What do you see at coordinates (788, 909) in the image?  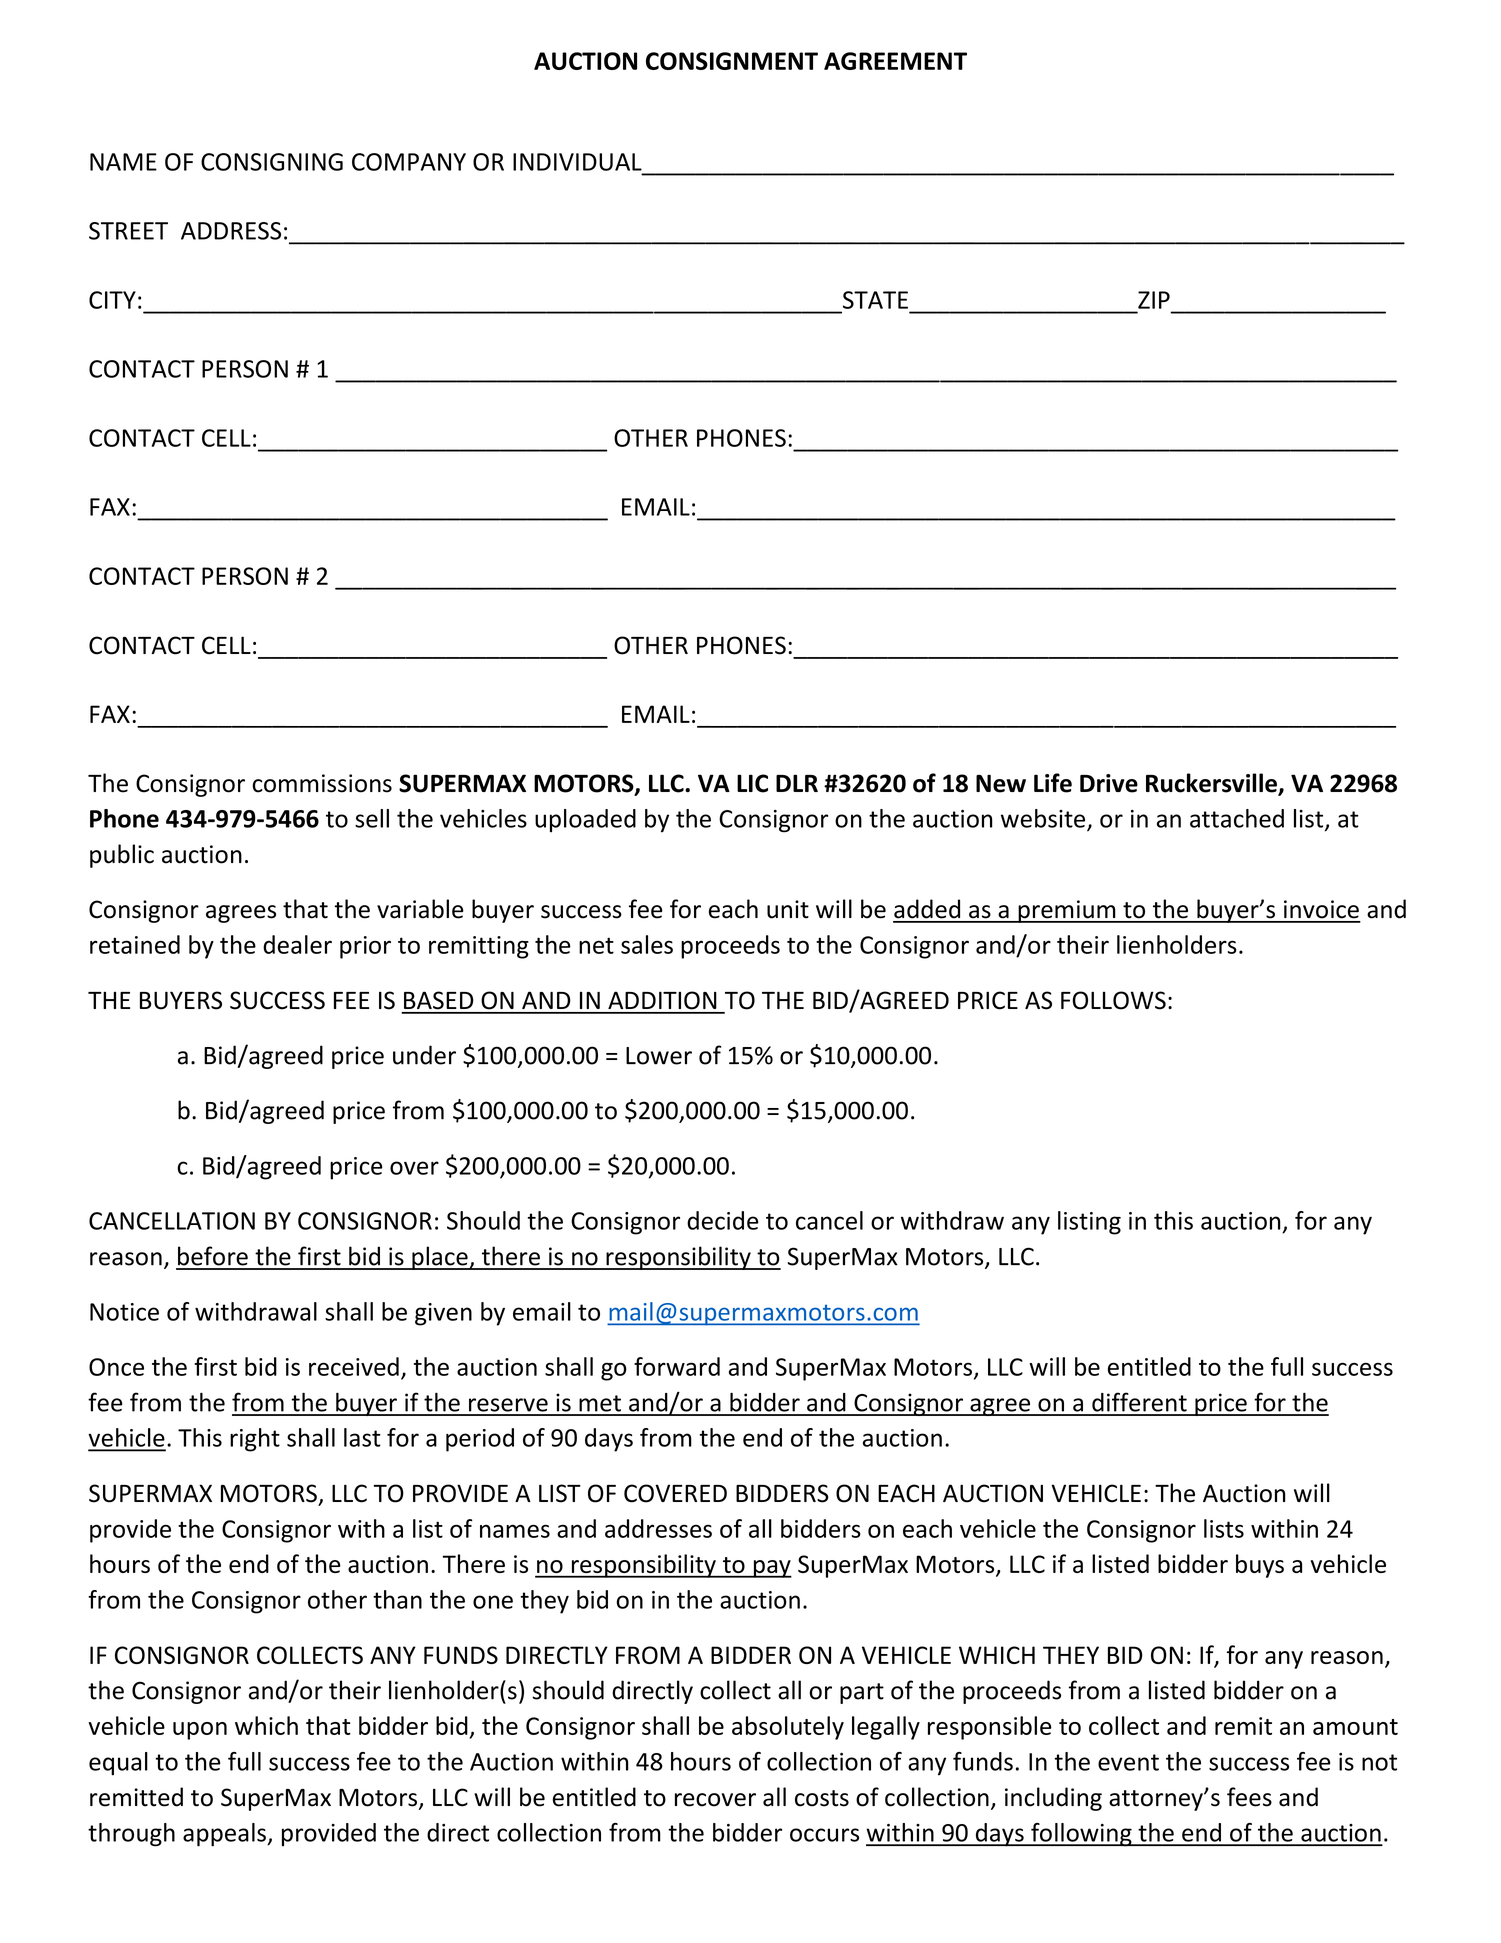 I see `unit` at bounding box center [788, 909].
